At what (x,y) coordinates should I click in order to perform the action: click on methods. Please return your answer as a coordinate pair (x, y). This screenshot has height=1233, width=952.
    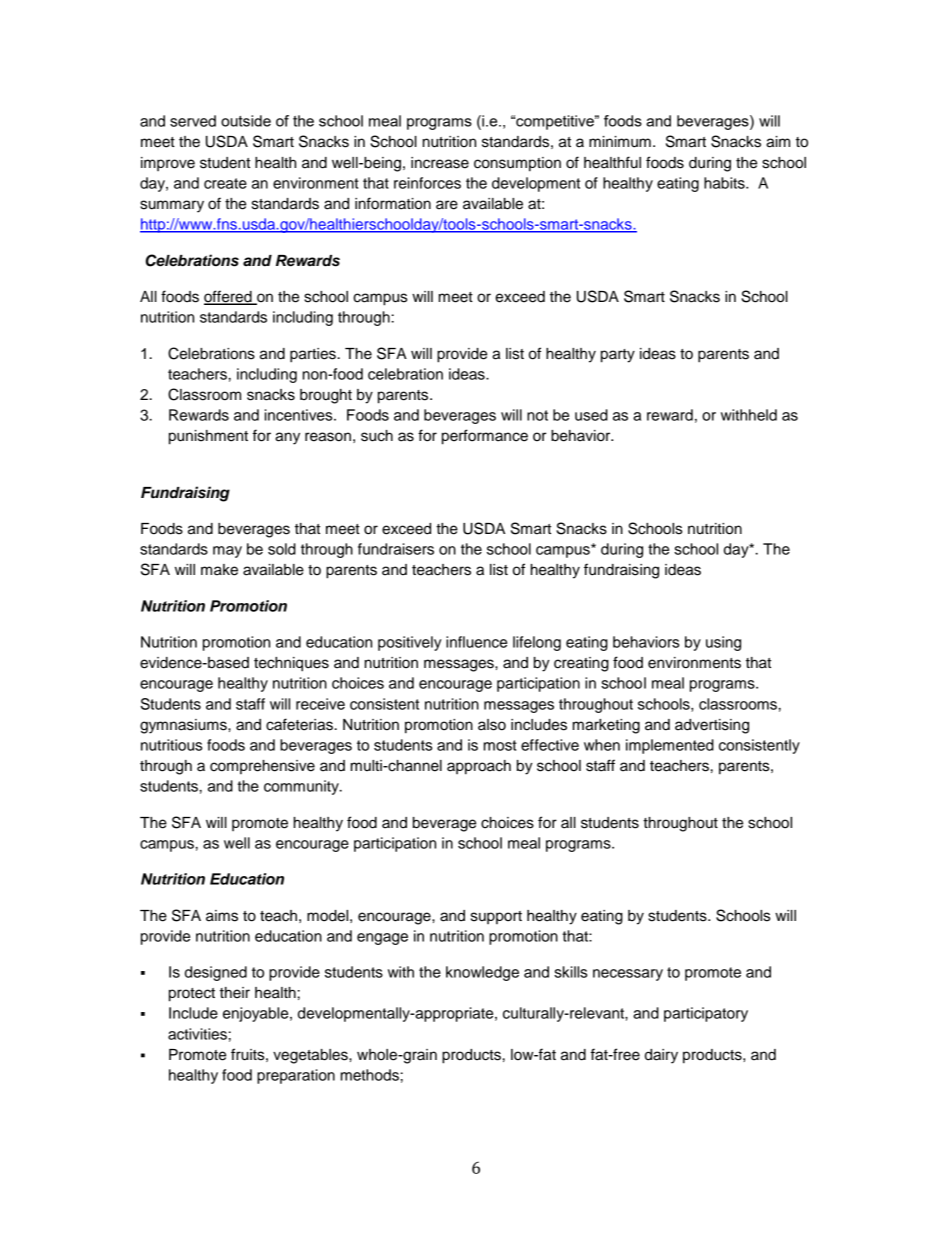
    Looking at the image, I should click on (370, 1075).
